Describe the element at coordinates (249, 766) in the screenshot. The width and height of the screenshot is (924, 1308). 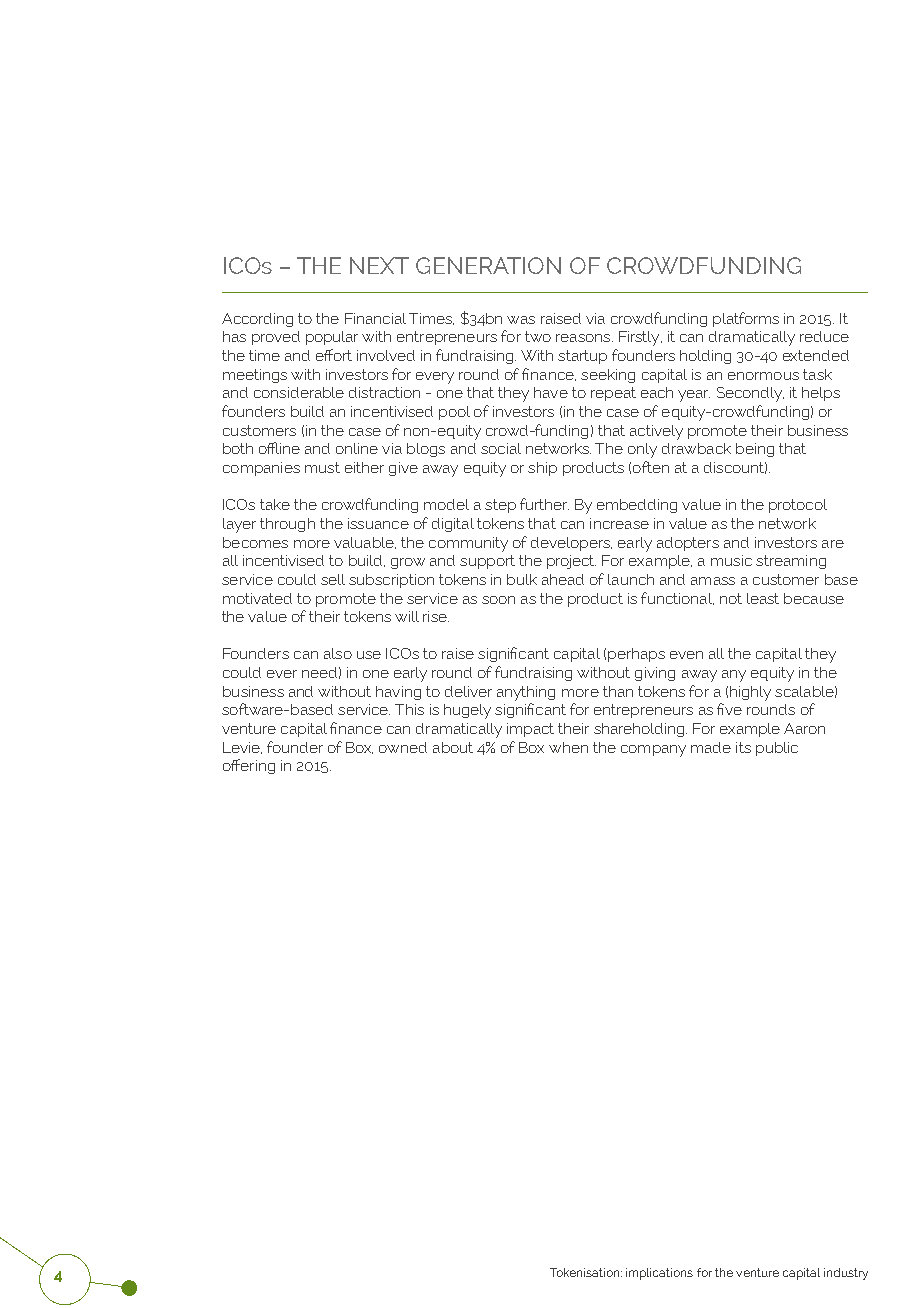
I see `offering` at that location.
